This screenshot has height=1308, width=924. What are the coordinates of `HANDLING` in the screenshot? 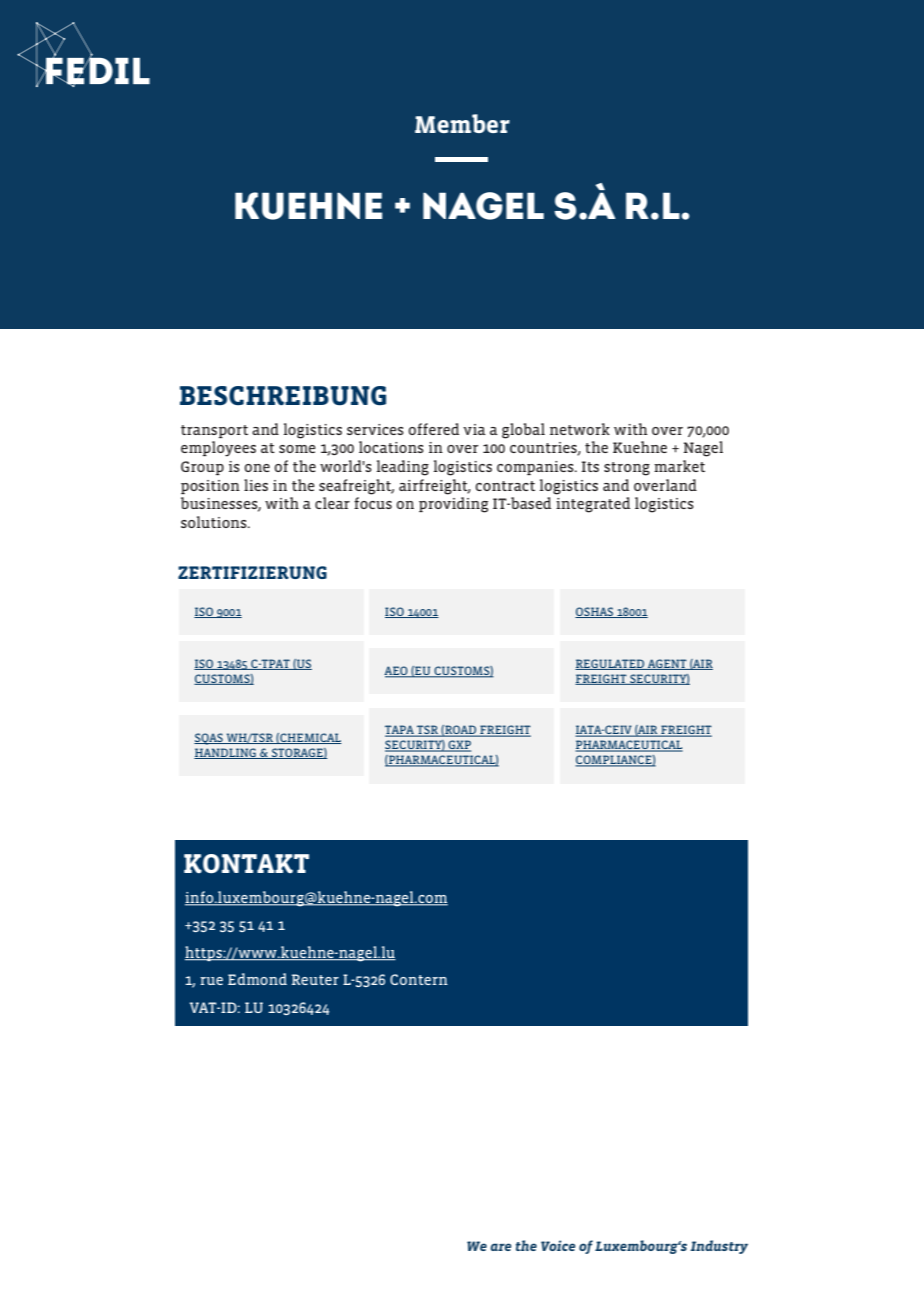 It's located at (226, 753).
